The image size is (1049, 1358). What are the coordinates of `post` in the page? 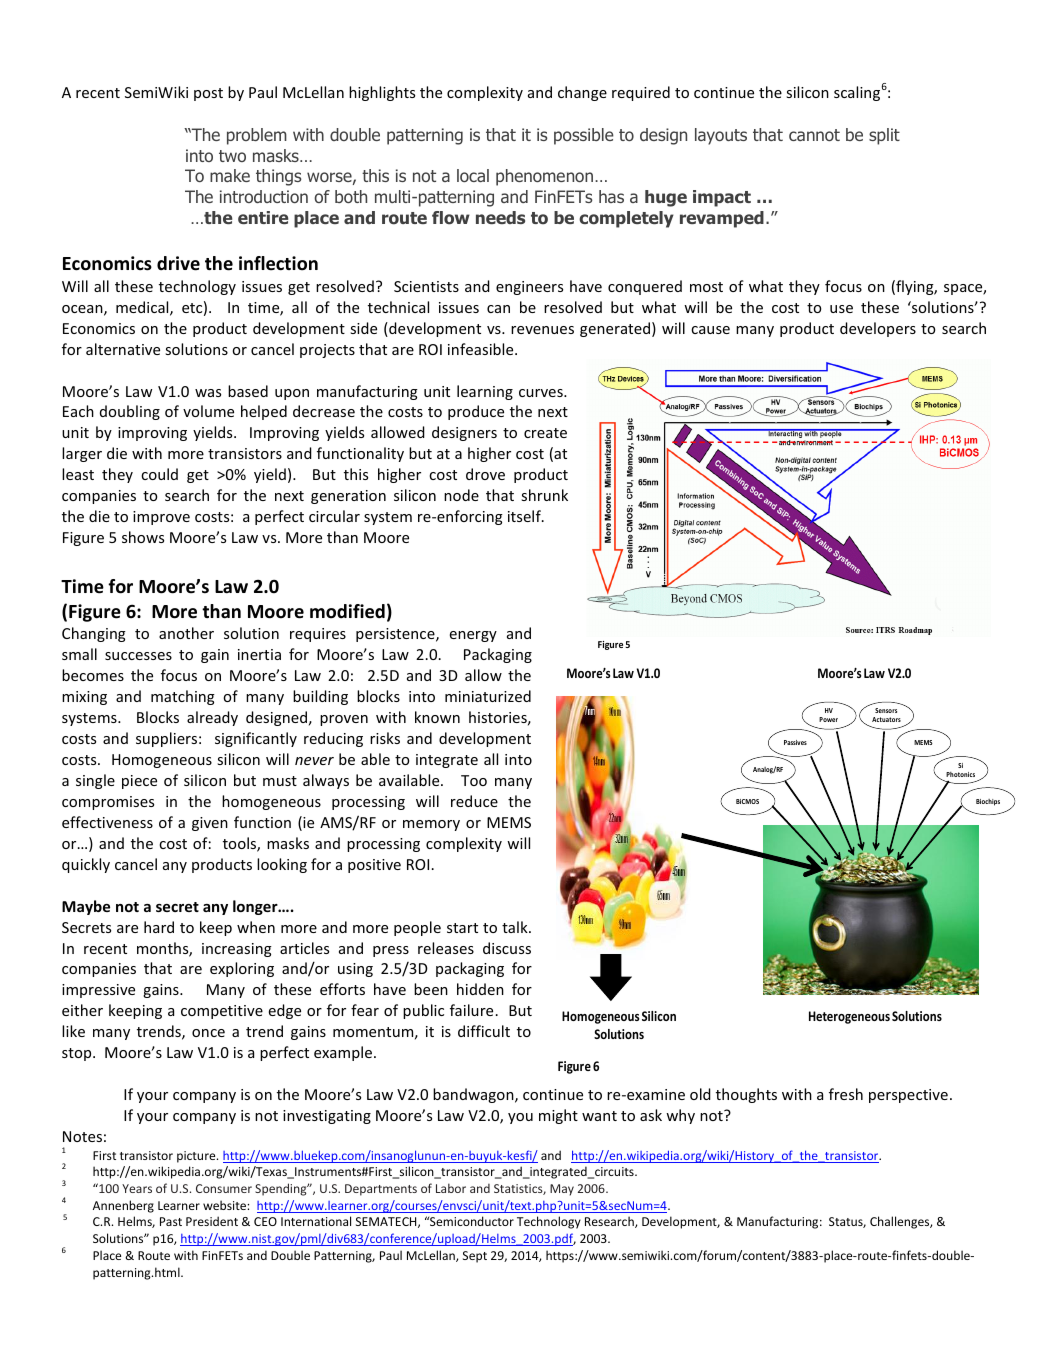 It's located at (208, 94).
